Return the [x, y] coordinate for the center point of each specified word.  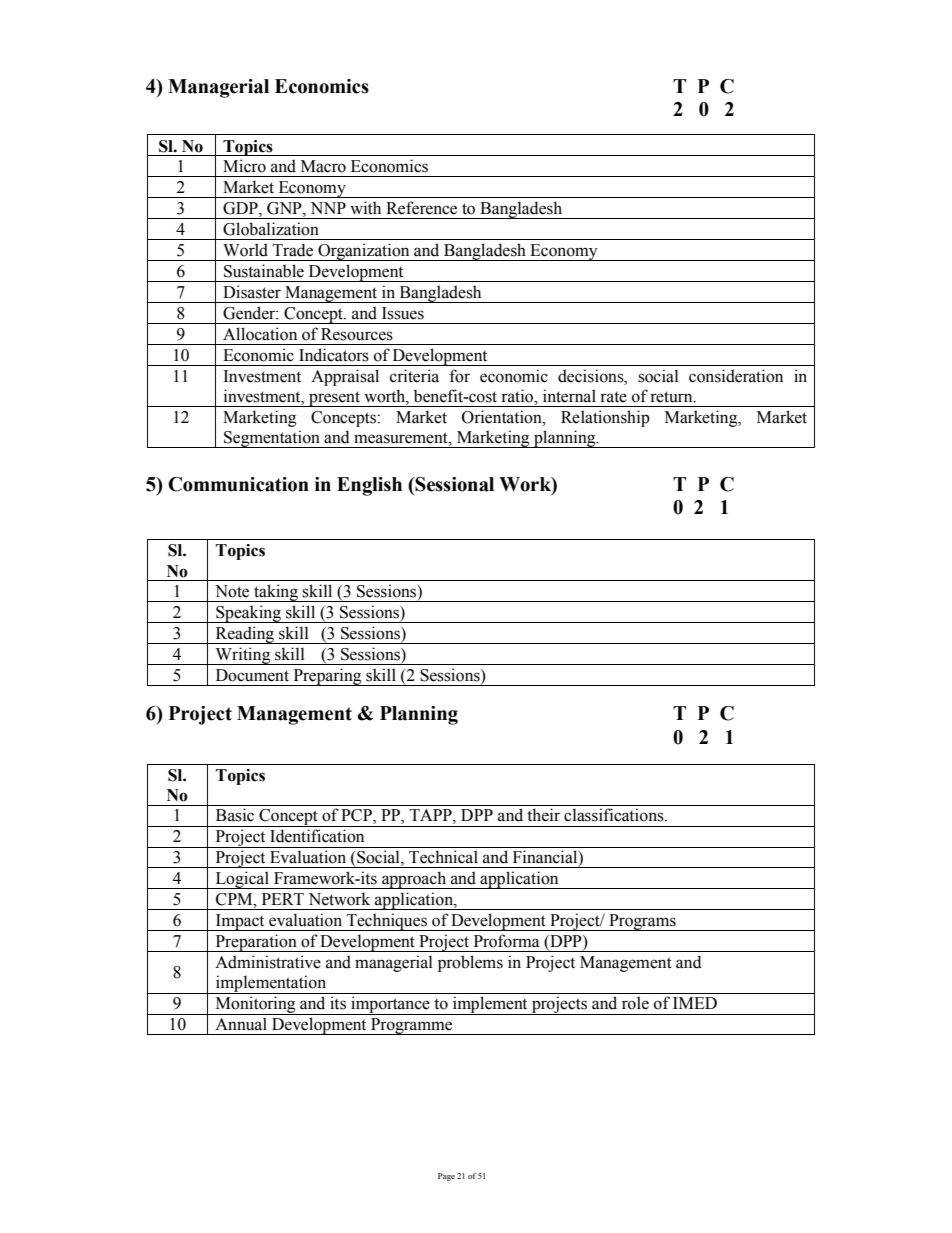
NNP [328, 208]
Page [446, 1177]
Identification [317, 836]
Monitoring [255, 1005]
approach [414, 880]
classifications [615, 815]
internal [569, 396]
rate [613, 397]
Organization [364, 252]
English [369, 486]
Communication [238, 484]
